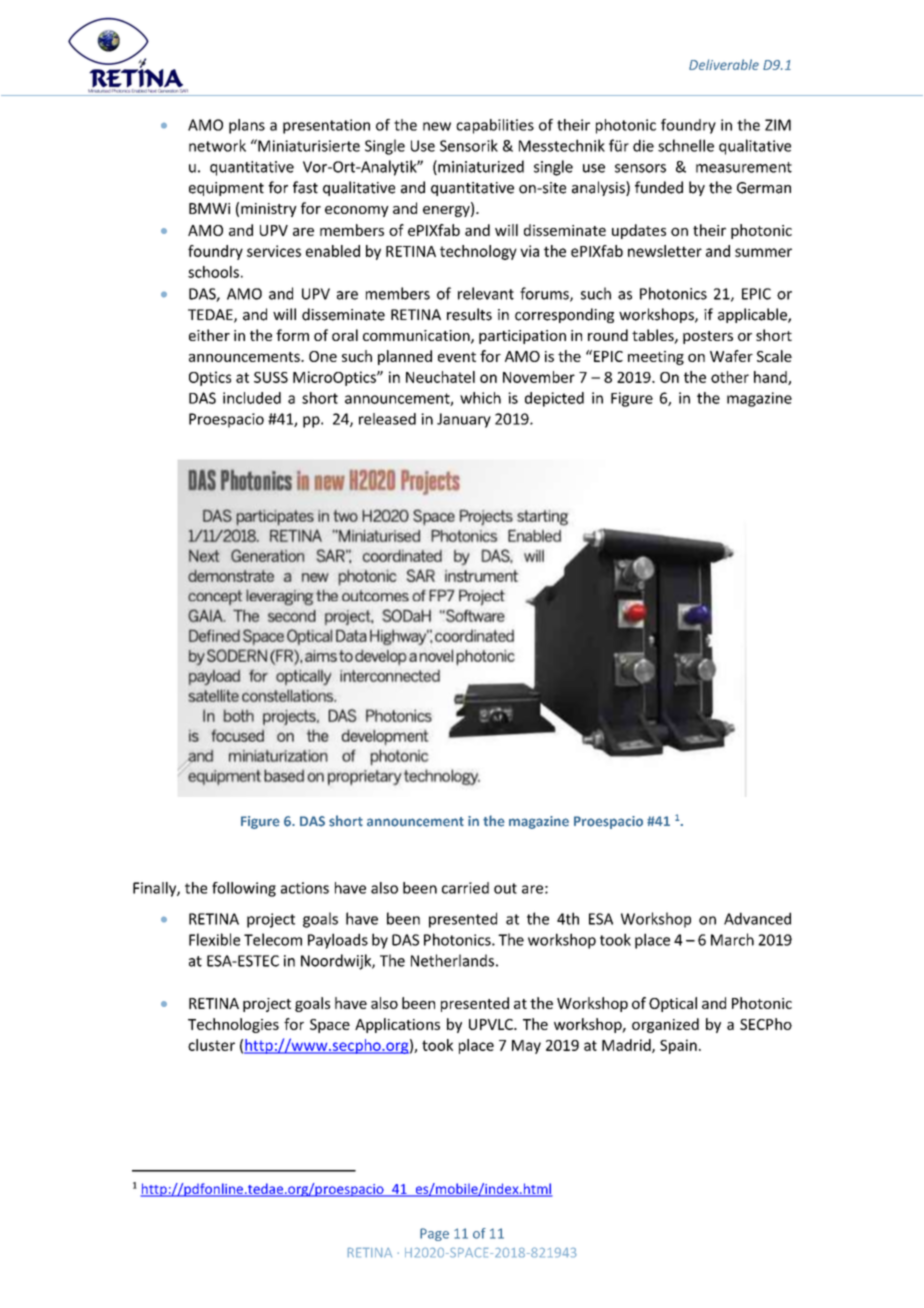  What do you see at coordinates (305, 888) in the screenshot?
I see `actions` at bounding box center [305, 888].
